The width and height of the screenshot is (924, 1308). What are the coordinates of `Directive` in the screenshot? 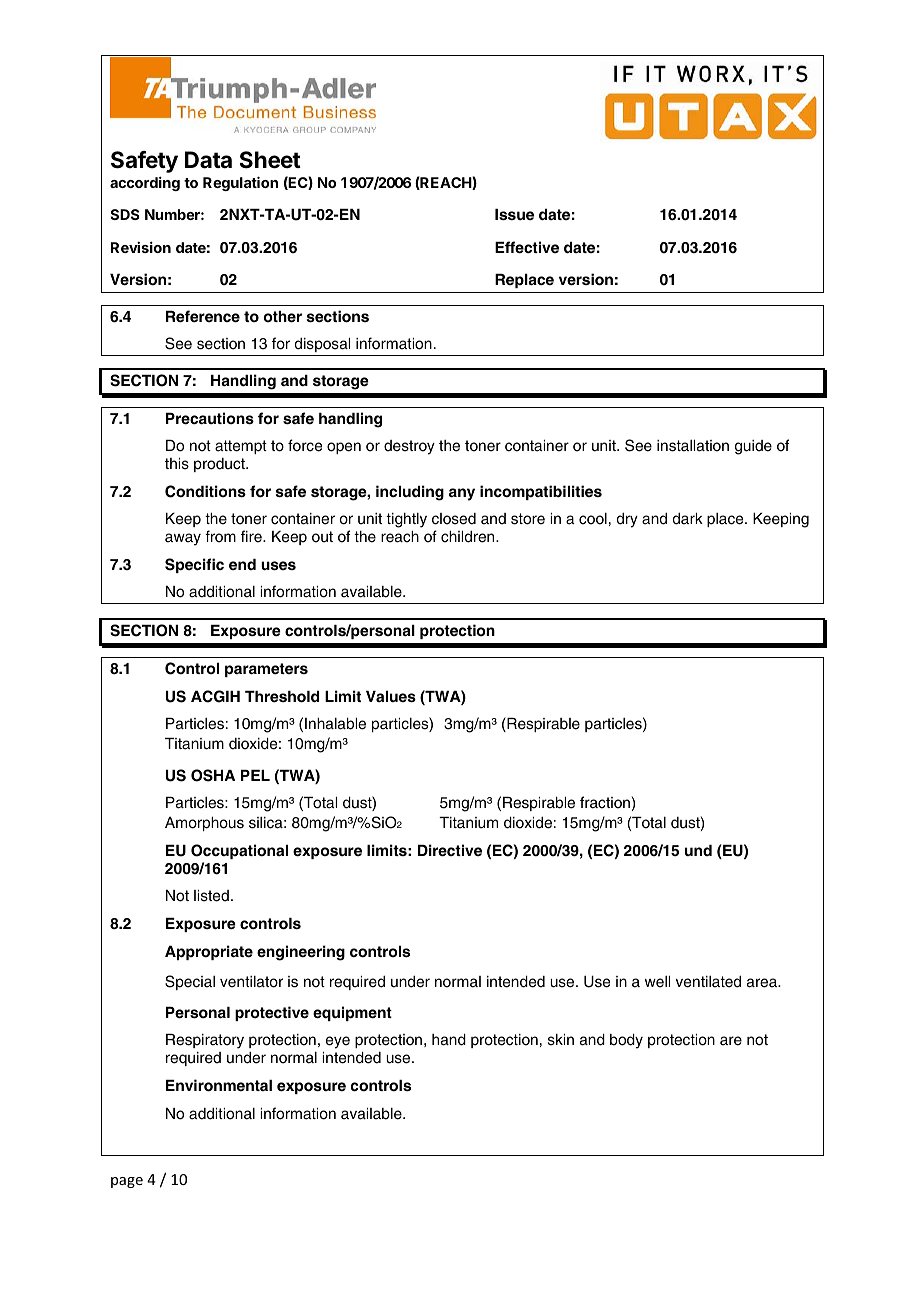 It's located at (450, 850).
